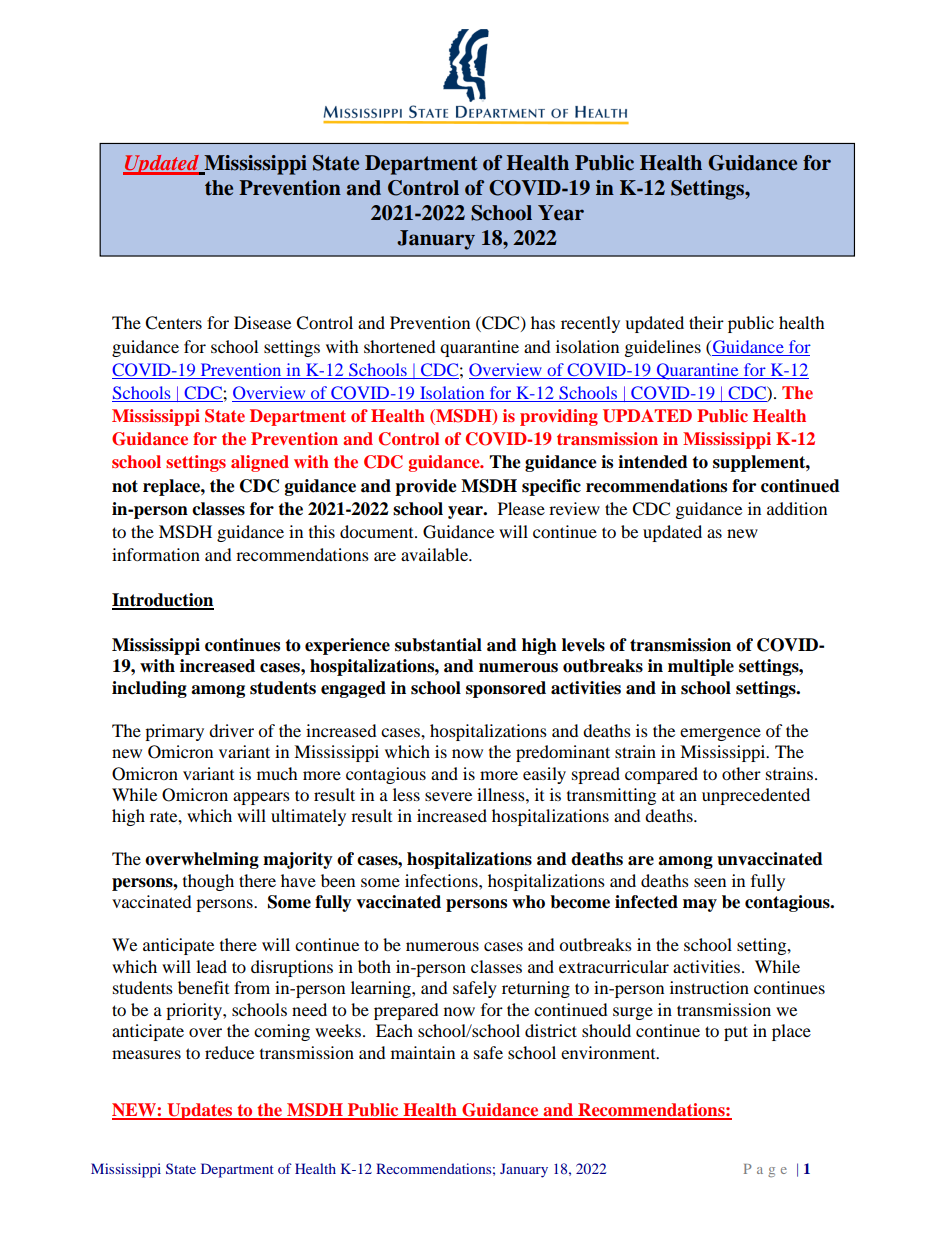 This document has height=1233, width=952. What do you see at coordinates (200, 1111) in the document?
I see `Updates` at bounding box center [200, 1111].
